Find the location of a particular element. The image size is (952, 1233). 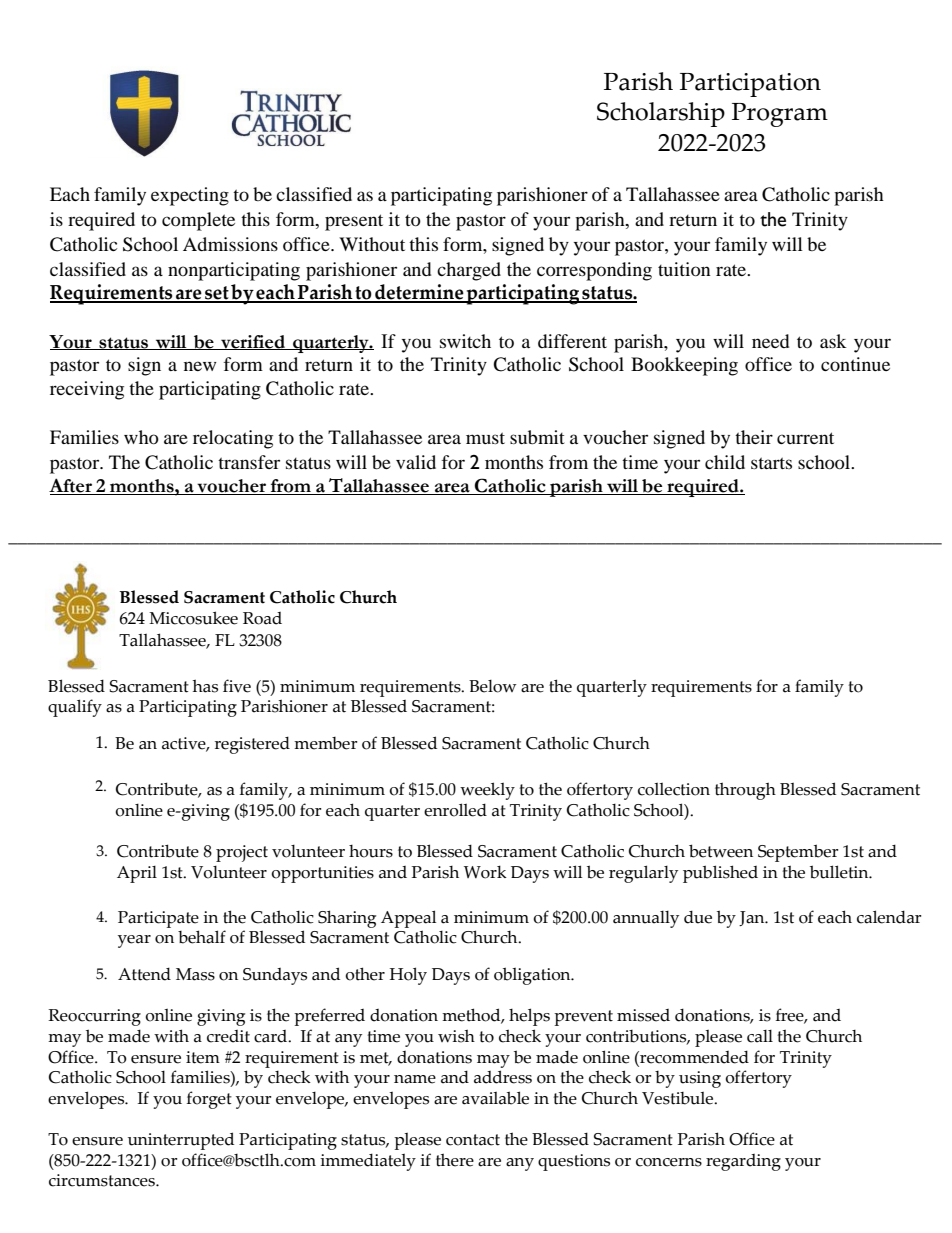

expecting is located at coordinates (190, 196).
